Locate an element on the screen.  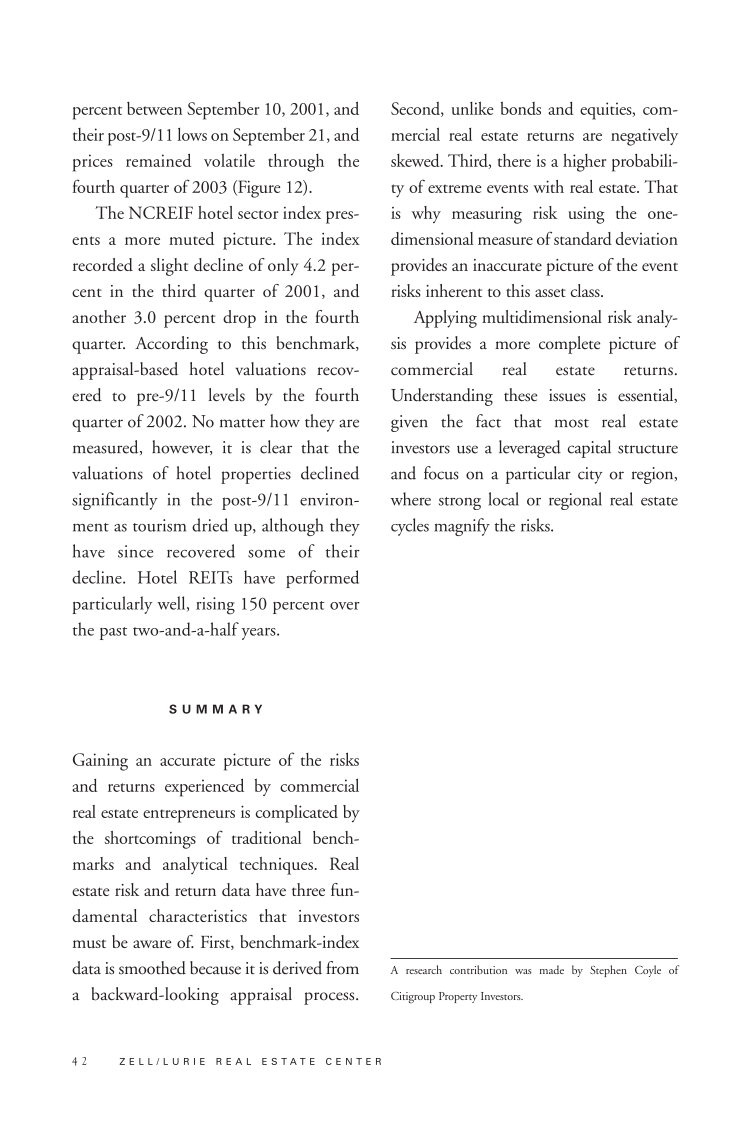
past is located at coordinates (113, 633).
